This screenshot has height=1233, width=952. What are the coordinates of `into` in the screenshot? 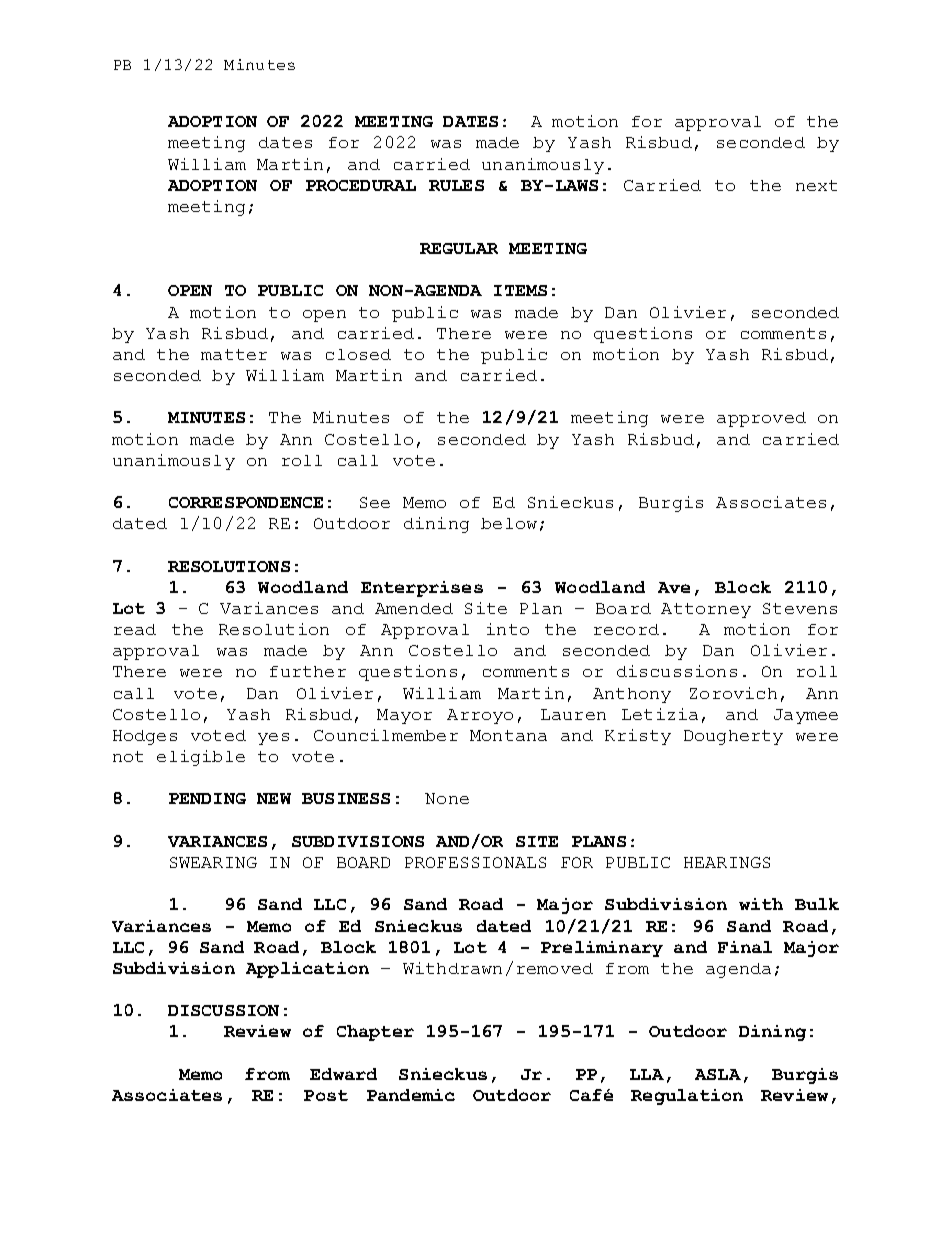 It's located at (508, 629).
